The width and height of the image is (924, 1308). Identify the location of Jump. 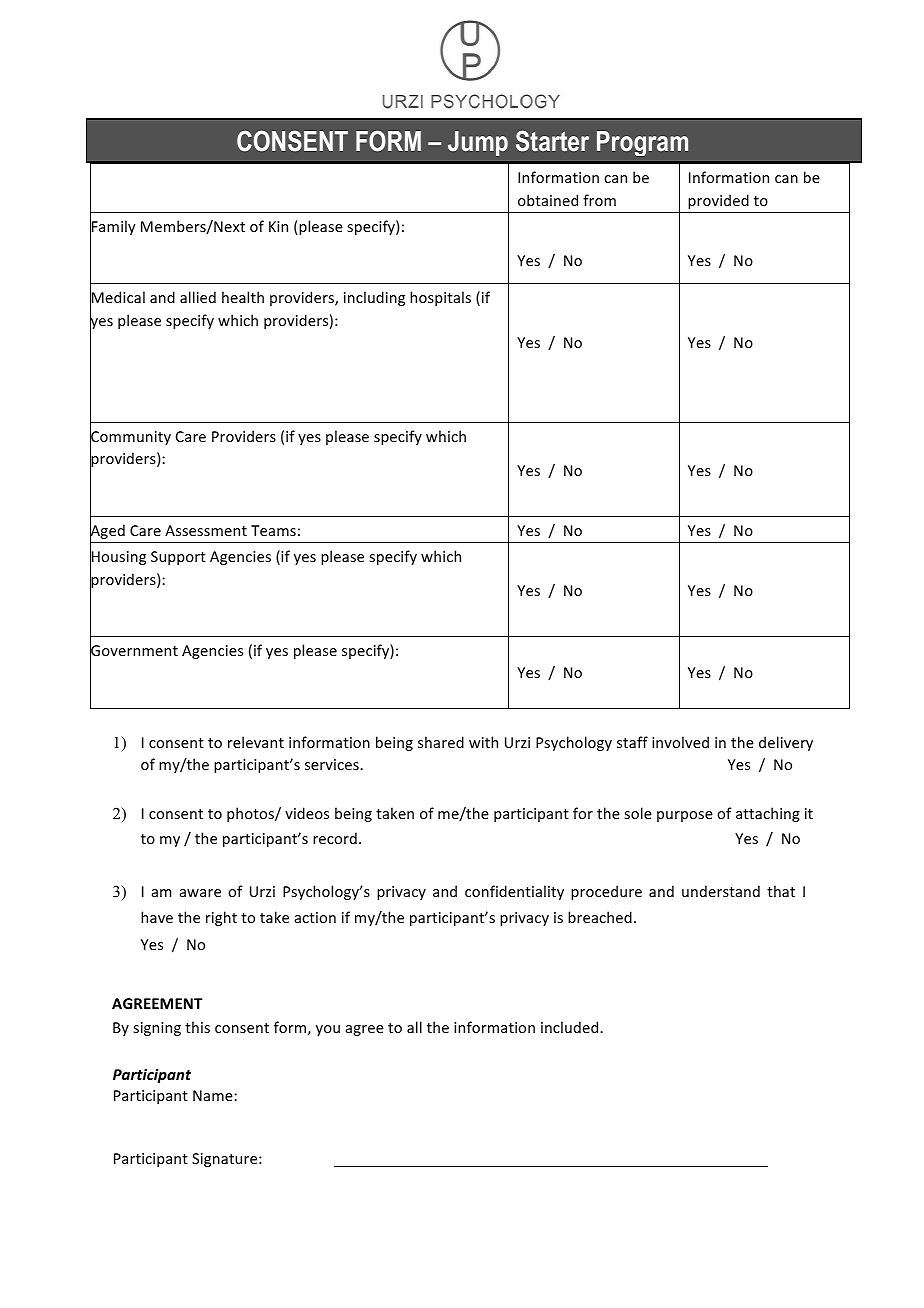
(478, 143).
